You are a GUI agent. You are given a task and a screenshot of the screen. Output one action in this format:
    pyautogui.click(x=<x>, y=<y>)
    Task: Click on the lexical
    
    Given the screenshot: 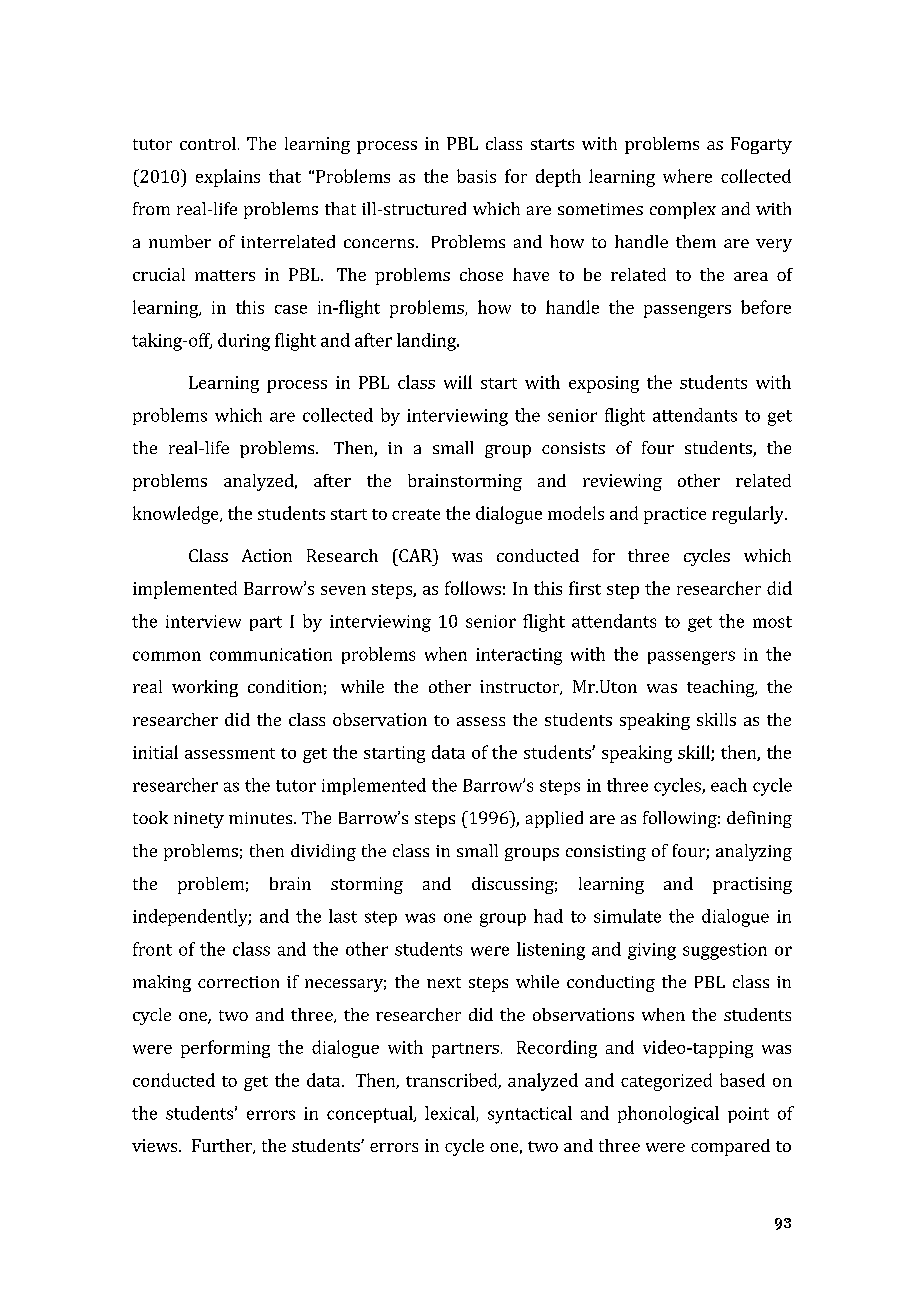 What is the action you would take?
    pyautogui.click(x=451, y=1114)
